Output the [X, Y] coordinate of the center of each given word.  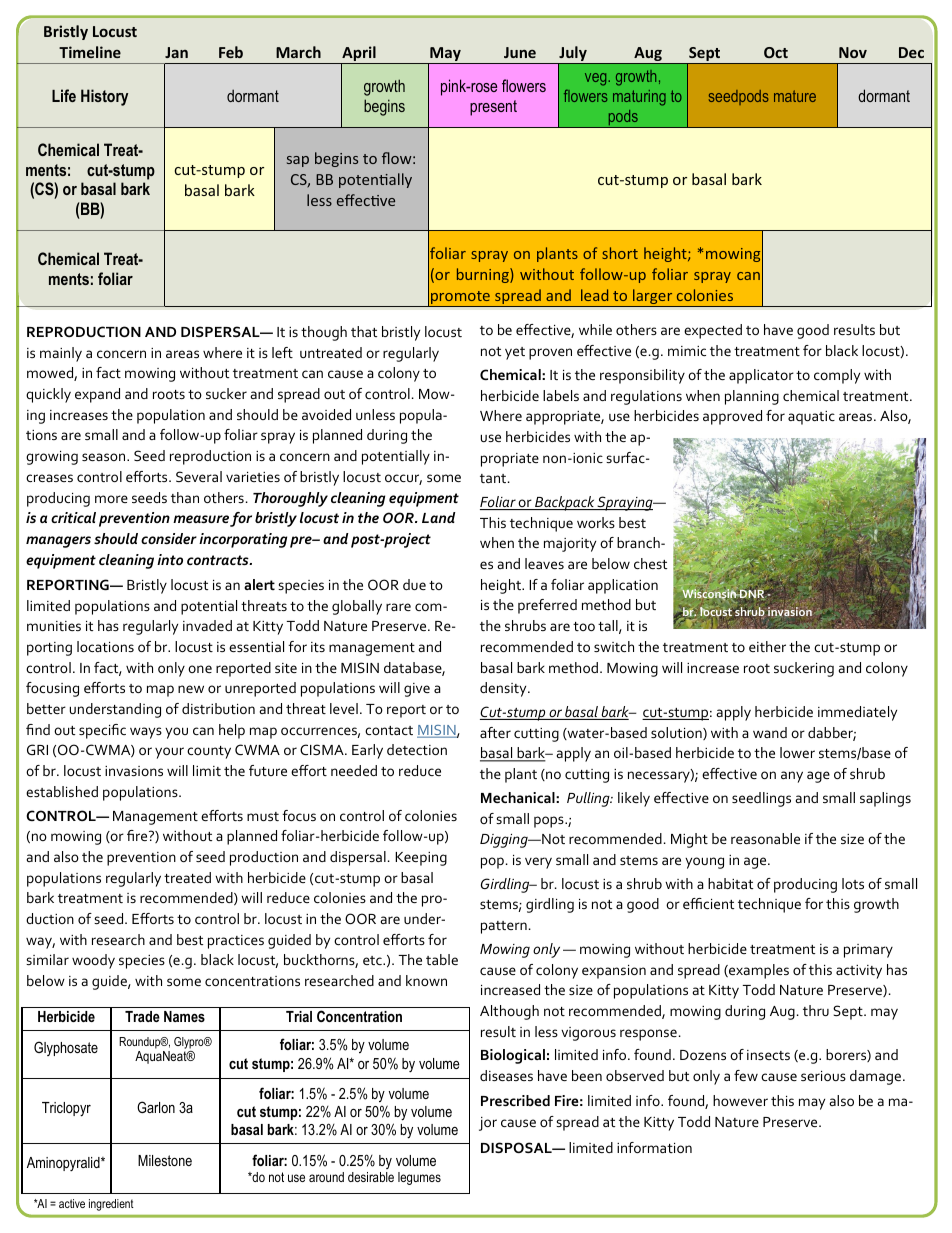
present [493, 108]
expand [97, 395]
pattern [504, 927]
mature [795, 96]
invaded [207, 625]
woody [93, 961]
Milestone [165, 1160]
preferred [547, 606]
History [104, 97]
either [767, 646]
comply [837, 376]
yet [515, 353]
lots [853, 883]
